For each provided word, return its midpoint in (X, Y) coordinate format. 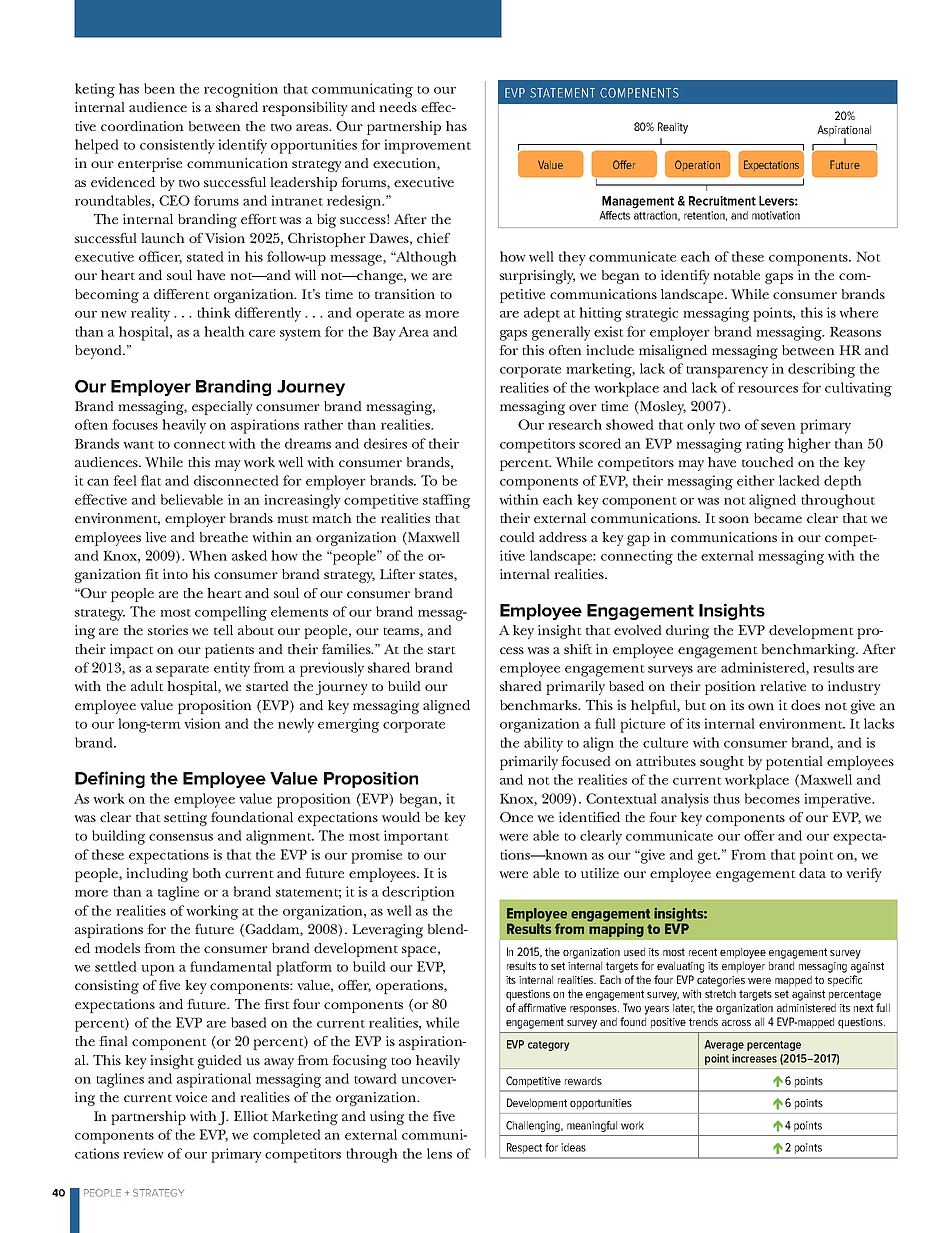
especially (222, 408)
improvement (427, 146)
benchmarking (810, 651)
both (207, 873)
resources (768, 389)
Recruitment (722, 201)
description (418, 893)
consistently (177, 146)
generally (561, 333)
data (812, 873)
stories (168, 630)
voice (191, 1097)
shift (578, 649)
